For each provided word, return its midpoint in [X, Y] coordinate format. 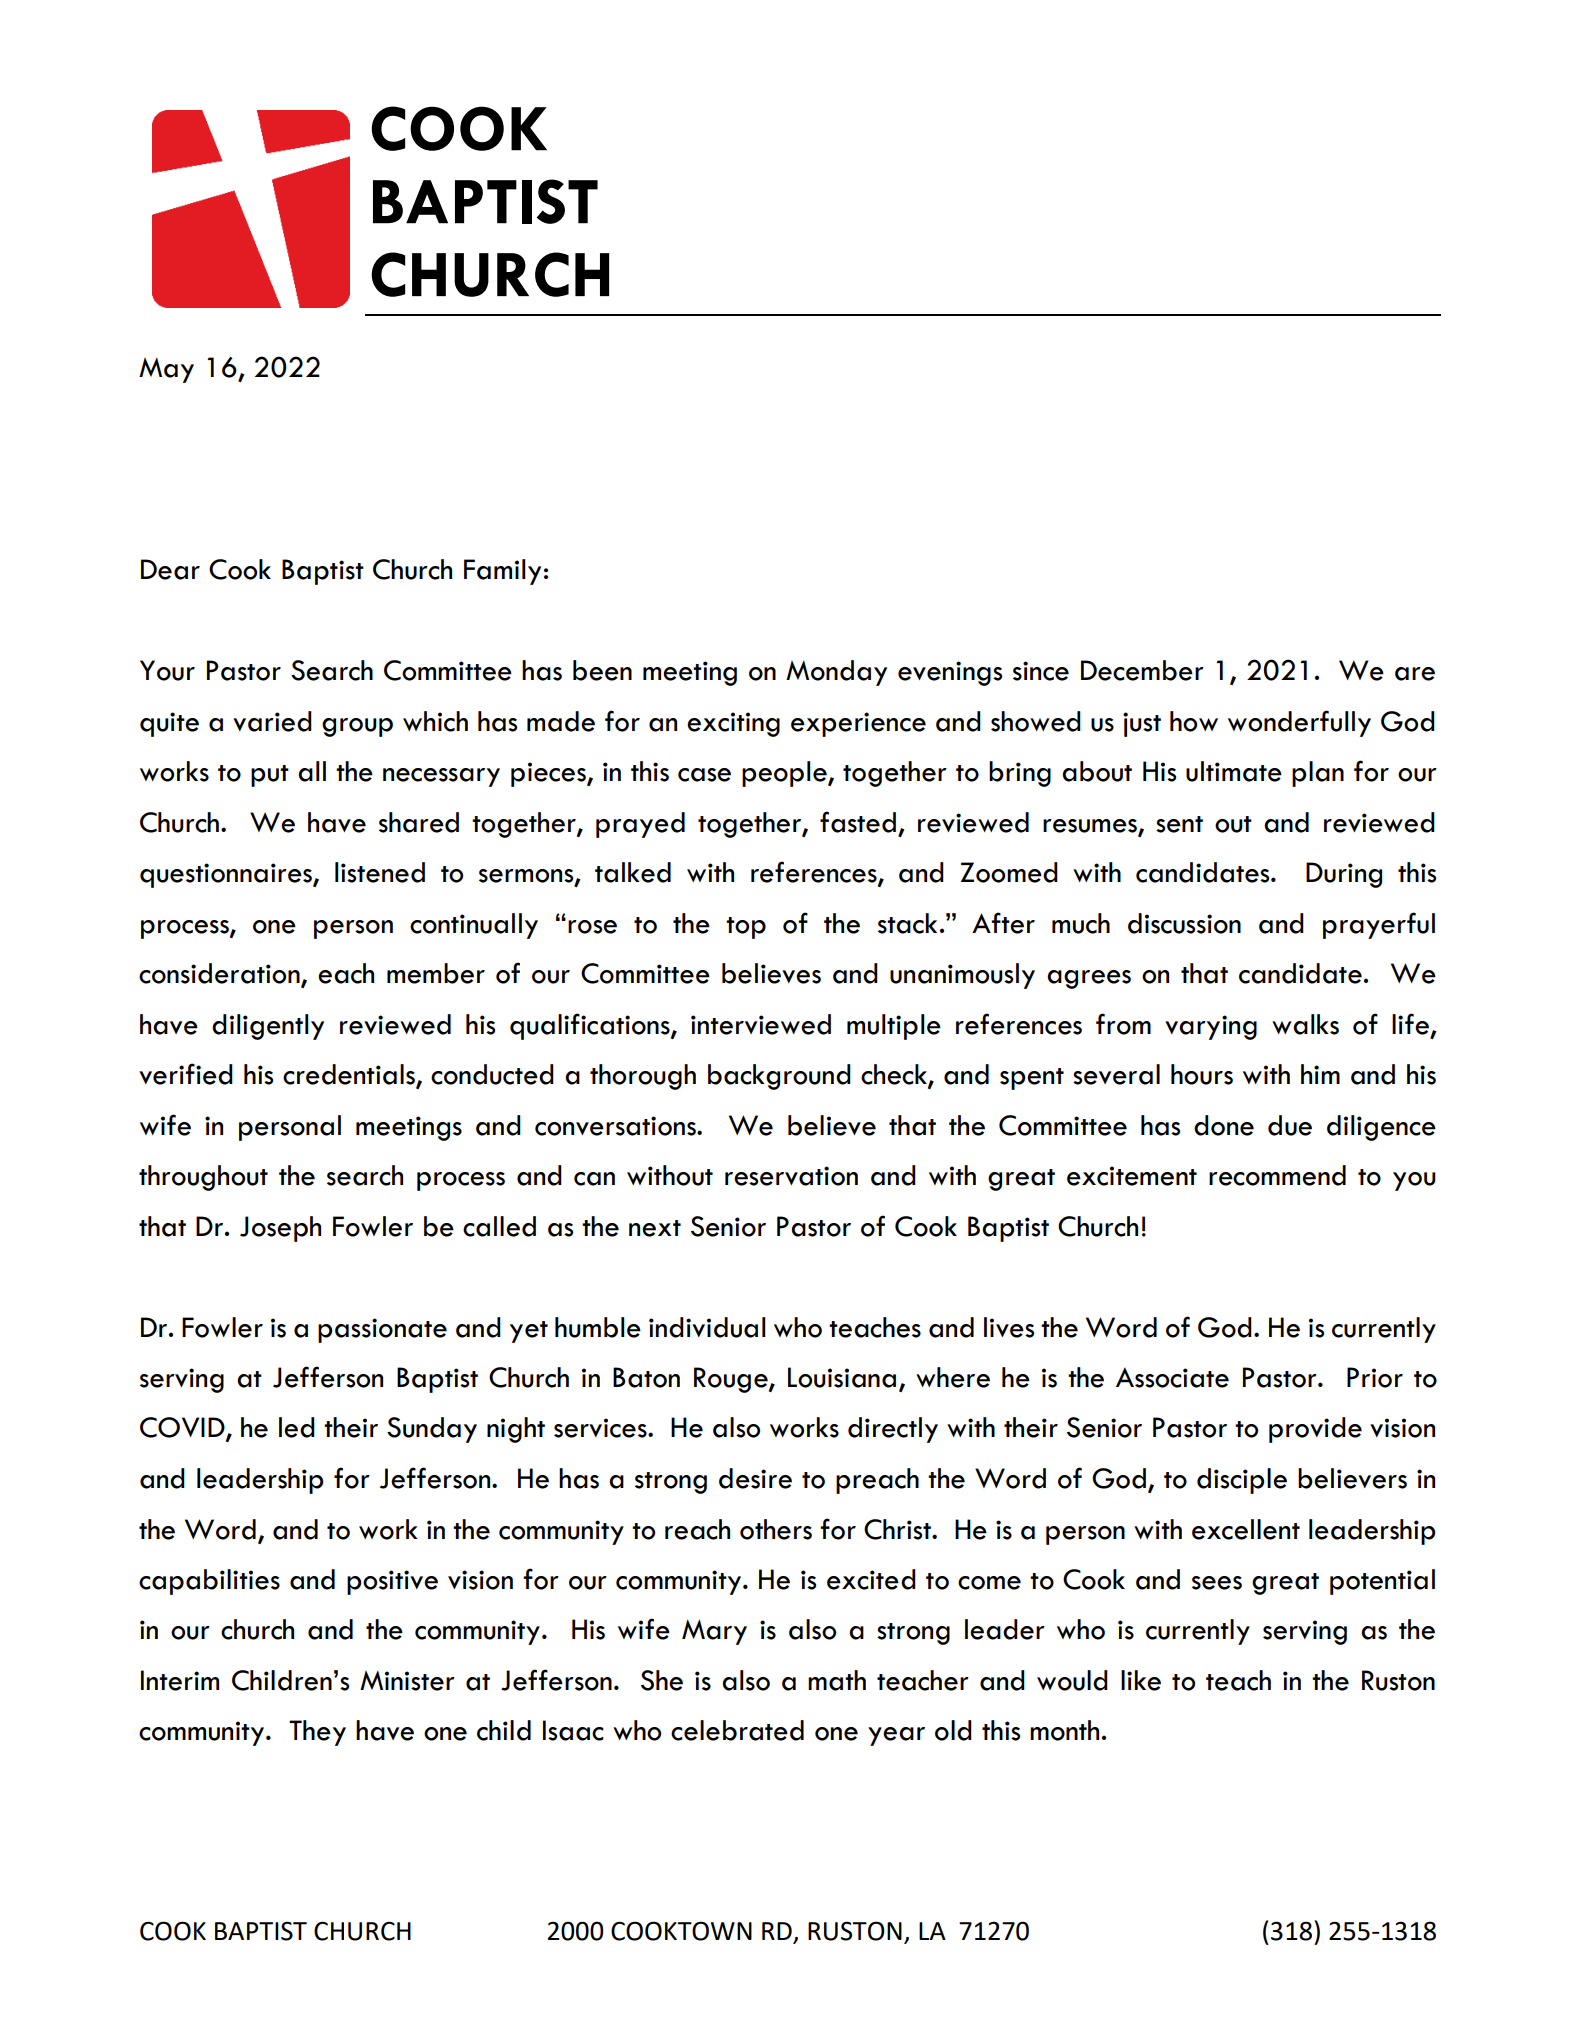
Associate [1172, 1377]
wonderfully [1299, 723]
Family [502, 572]
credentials [350, 1075]
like [1141, 1680]
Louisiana [842, 1377]
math [837, 1680]
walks [1305, 1024]
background [779, 1077]
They [317, 1733]
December [1142, 670]
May [166, 370]
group [357, 727]
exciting [733, 724]
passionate [382, 1330]
